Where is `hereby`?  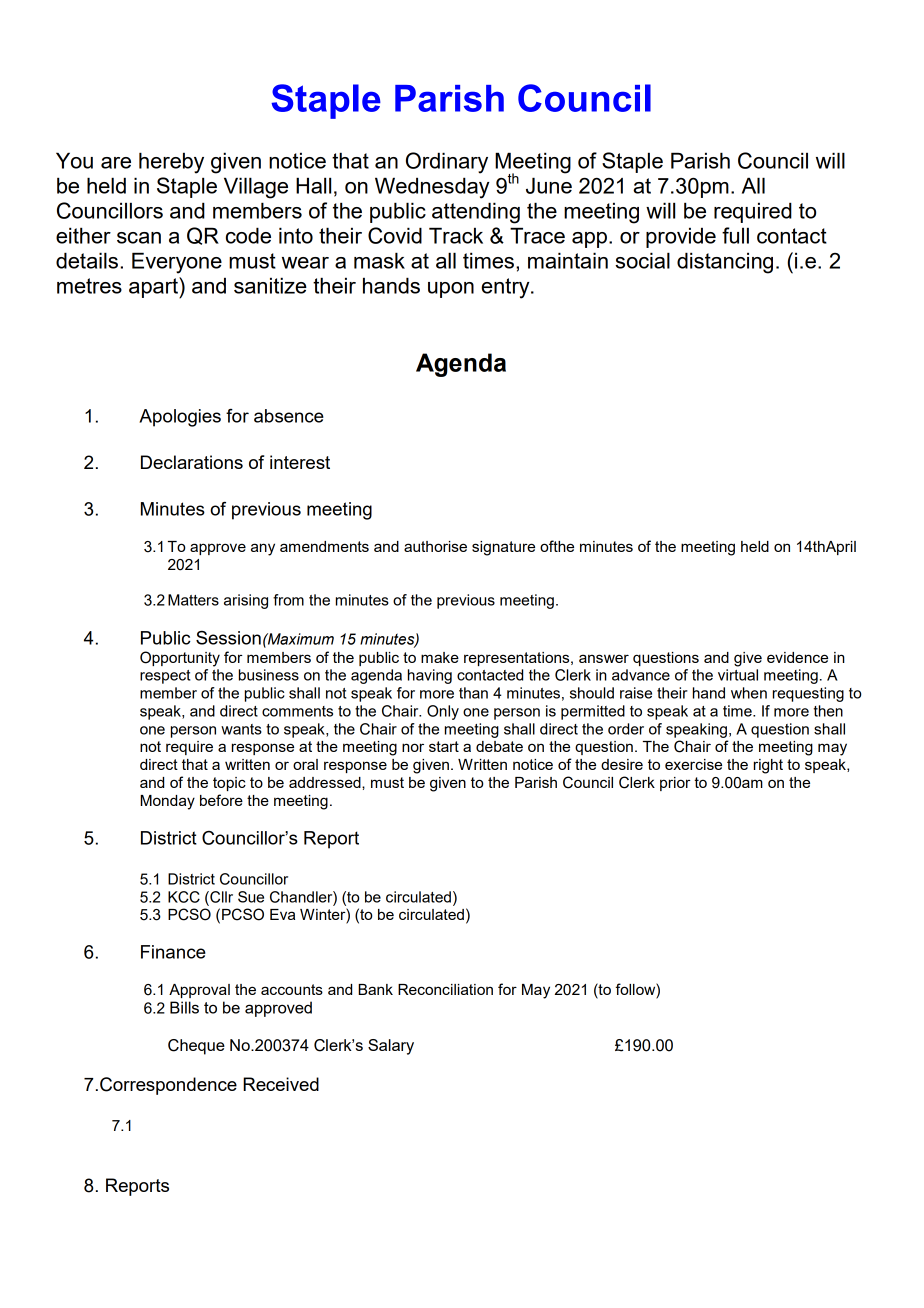 hereby is located at coordinates (171, 163).
